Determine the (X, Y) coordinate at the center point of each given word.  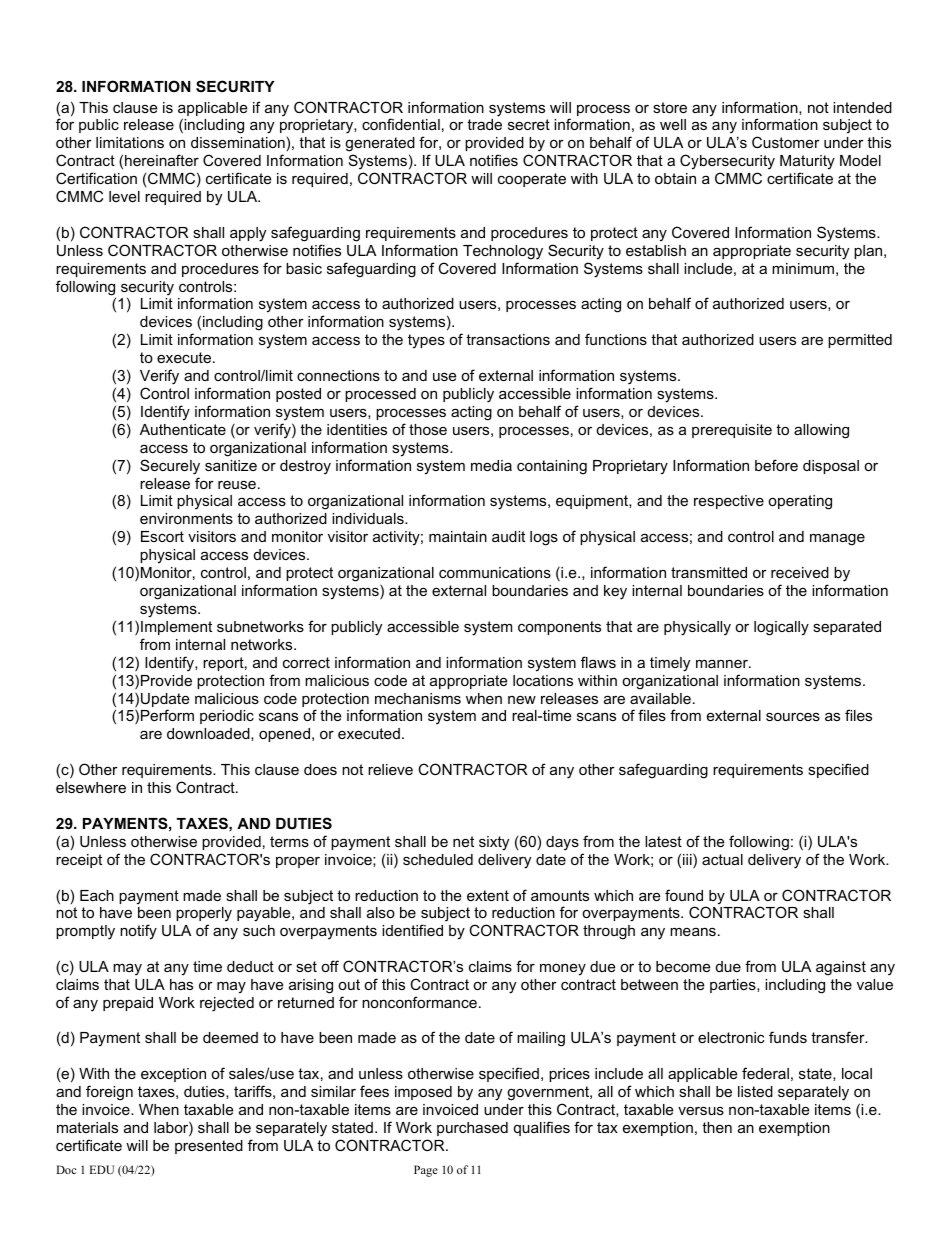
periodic (227, 717)
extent (488, 895)
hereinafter (162, 160)
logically (781, 628)
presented (209, 1147)
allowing (821, 431)
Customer (786, 142)
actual (722, 859)
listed (755, 1091)
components (559, 628)
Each (97, 895)
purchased (472, 1129)
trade (484, 124)
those (428, 429)
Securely (170, 467)
